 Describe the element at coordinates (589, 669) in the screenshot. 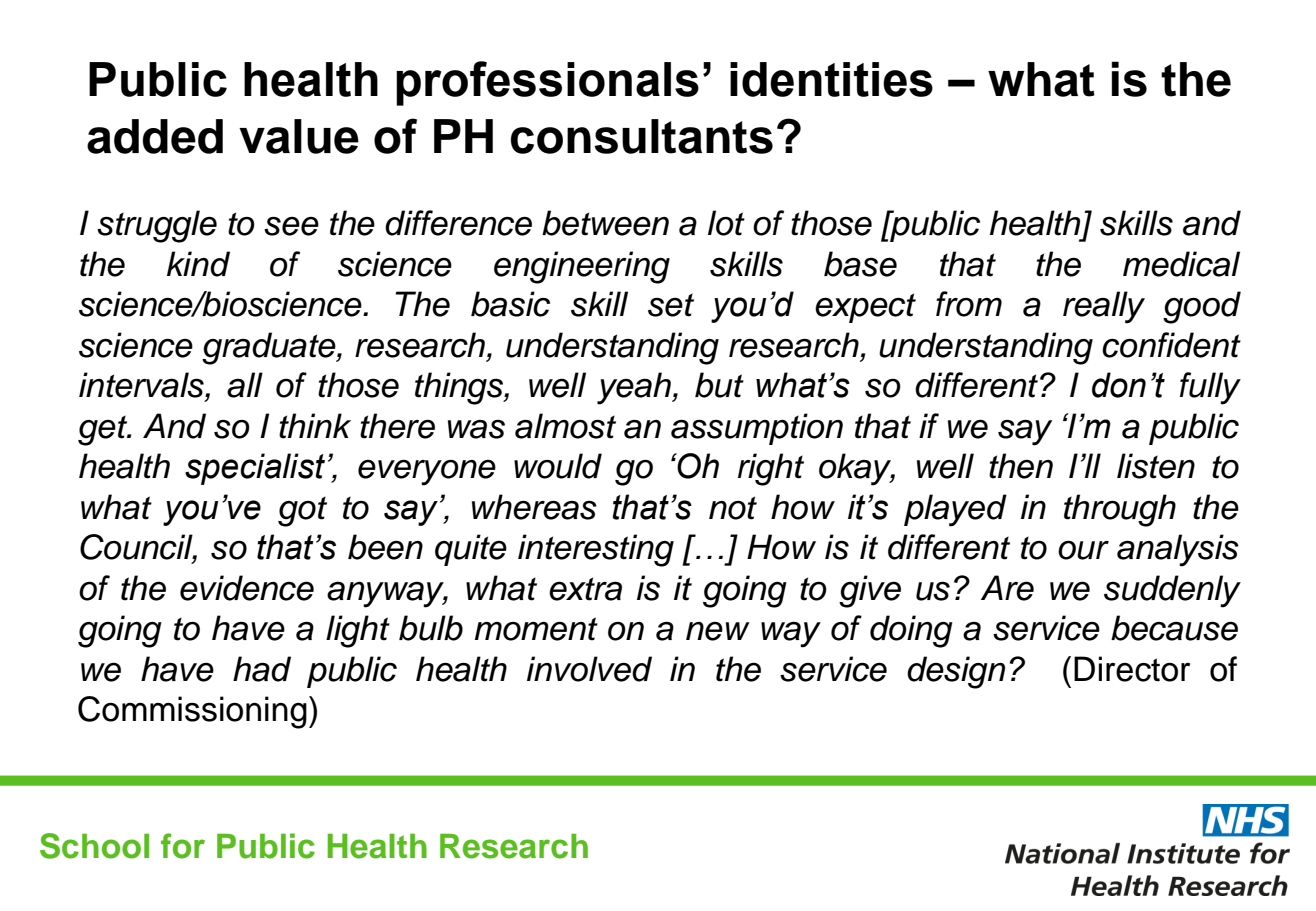

I see `involved` at that location.
